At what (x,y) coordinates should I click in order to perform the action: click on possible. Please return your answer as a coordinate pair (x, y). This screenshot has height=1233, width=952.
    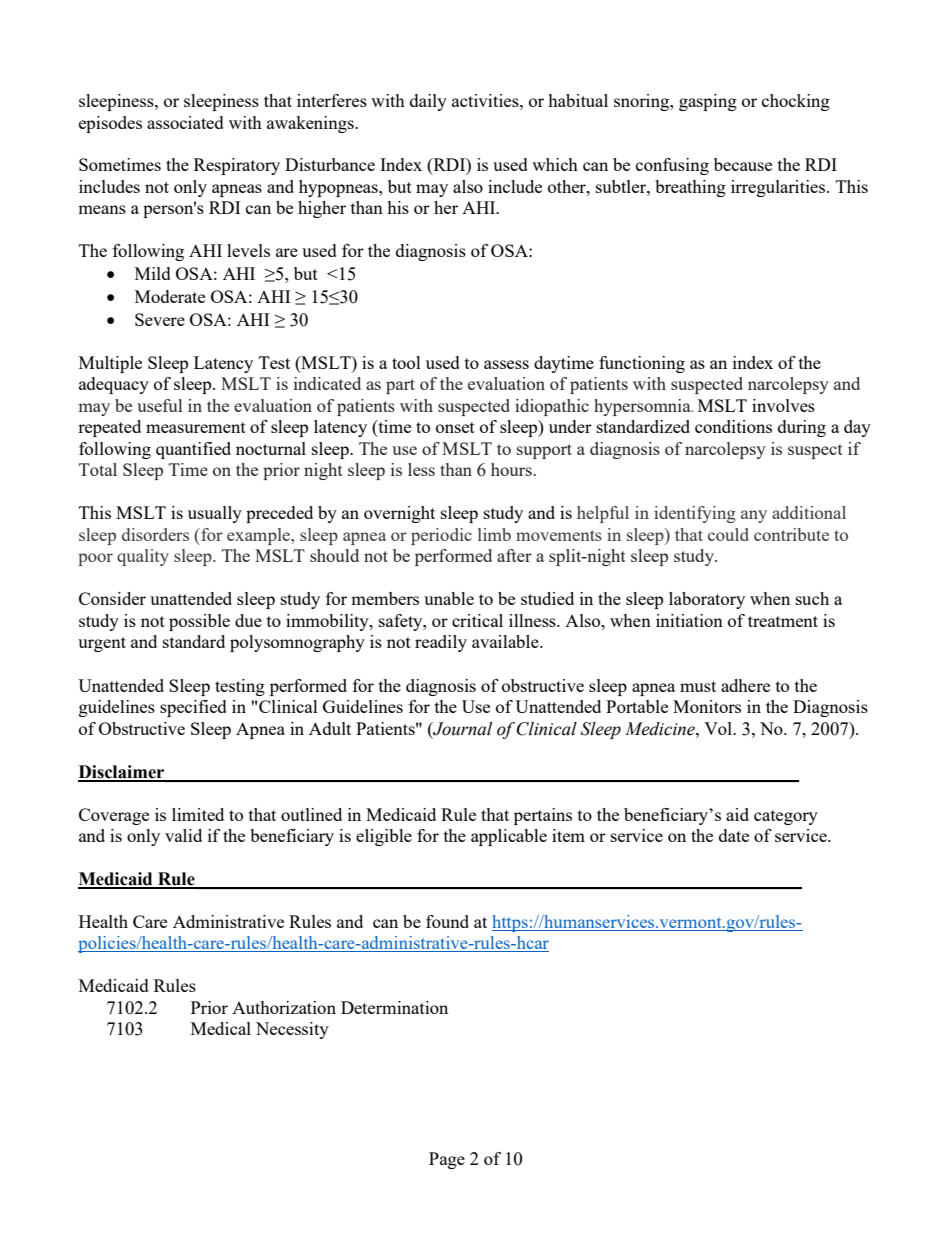
    Looking at the image, I should click on (199, 622).
